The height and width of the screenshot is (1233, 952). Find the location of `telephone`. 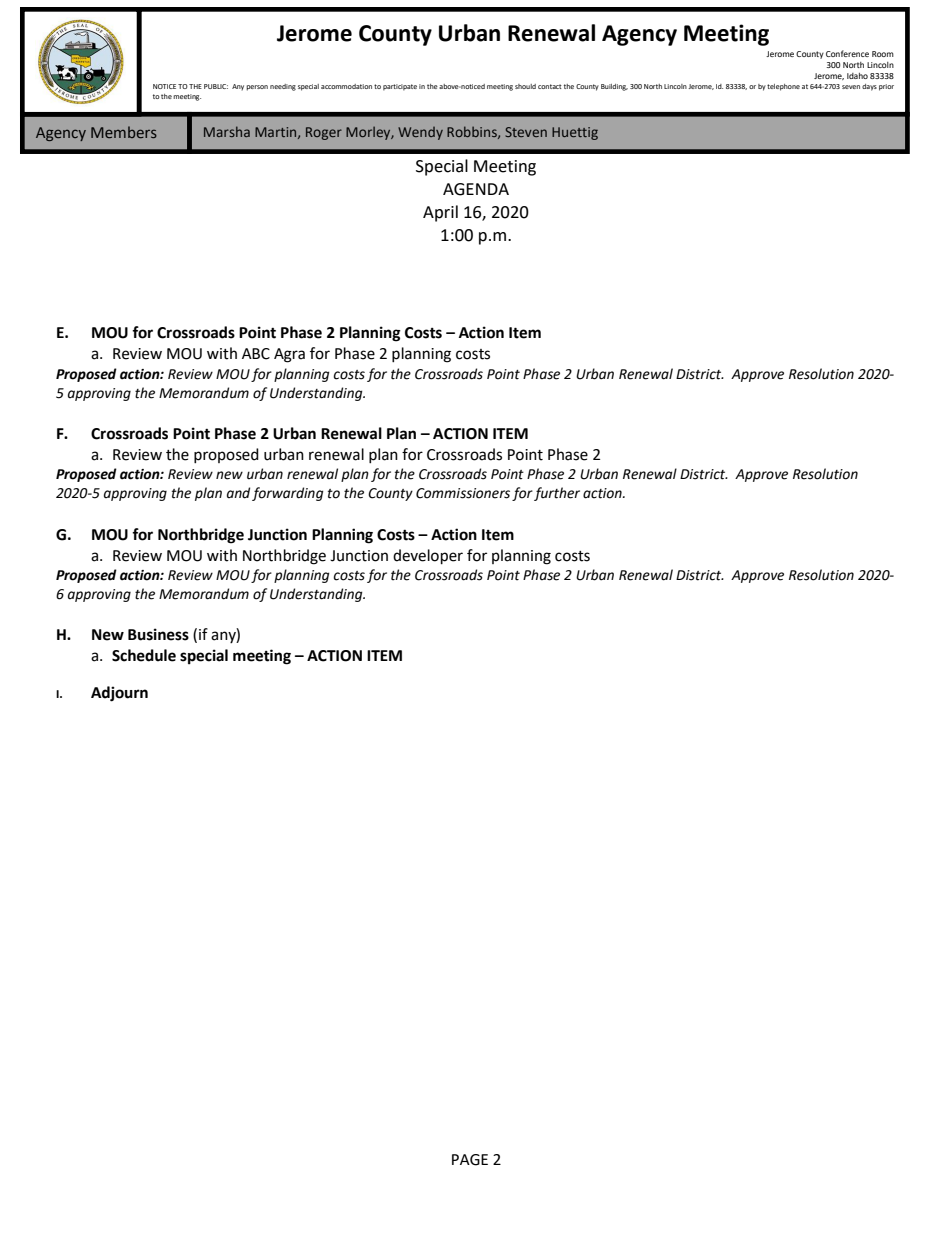

telephone is located at coordinates (783, 87).
